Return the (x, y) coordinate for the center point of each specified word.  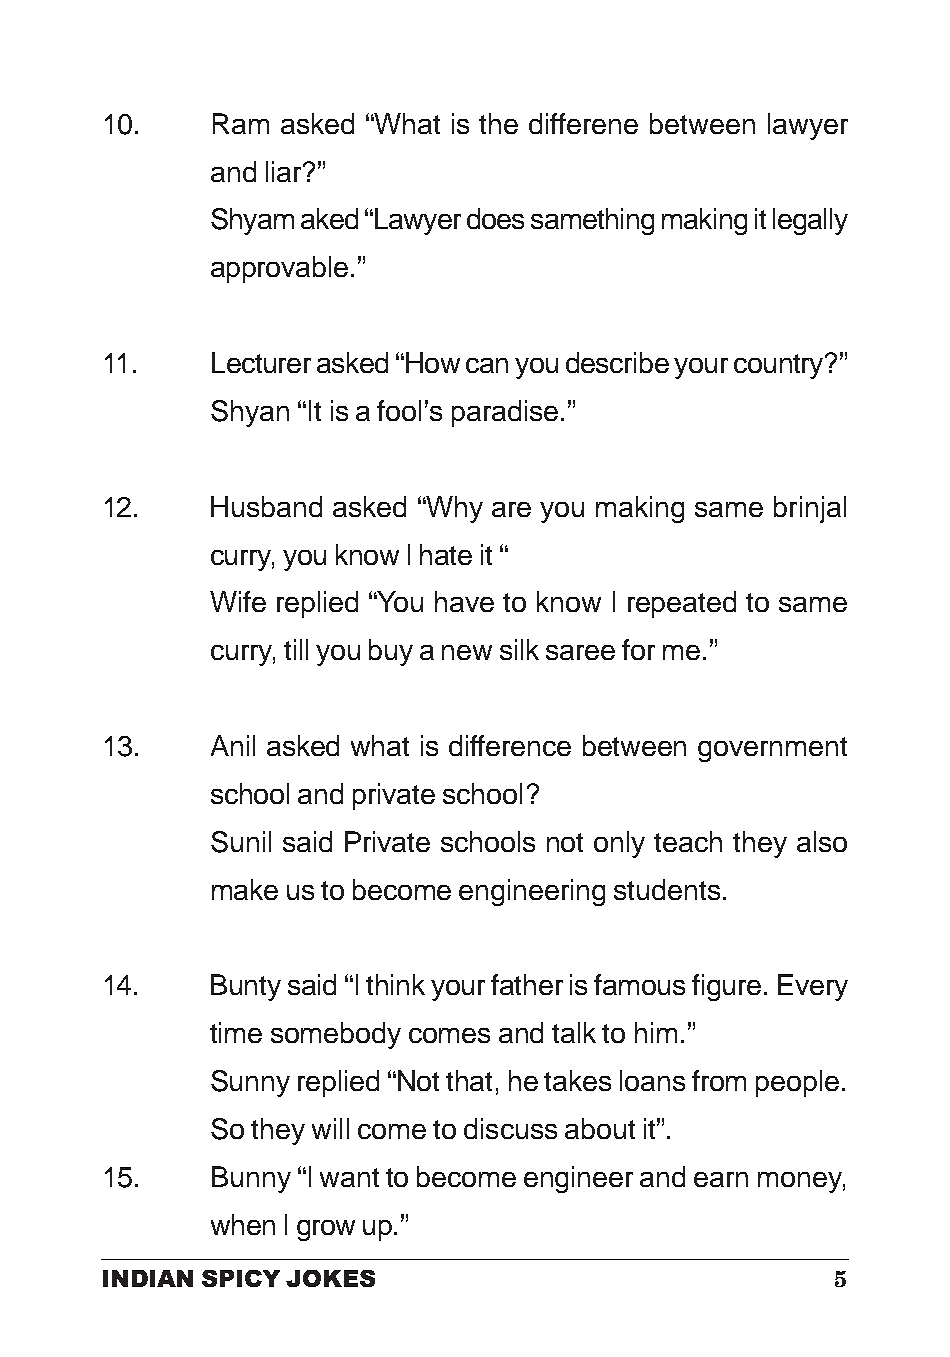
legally (810, 221)
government (772, 749)
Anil (233, 745)
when (243, 1224)
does (495, 218)
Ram (241, 123)
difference (510, 745)
